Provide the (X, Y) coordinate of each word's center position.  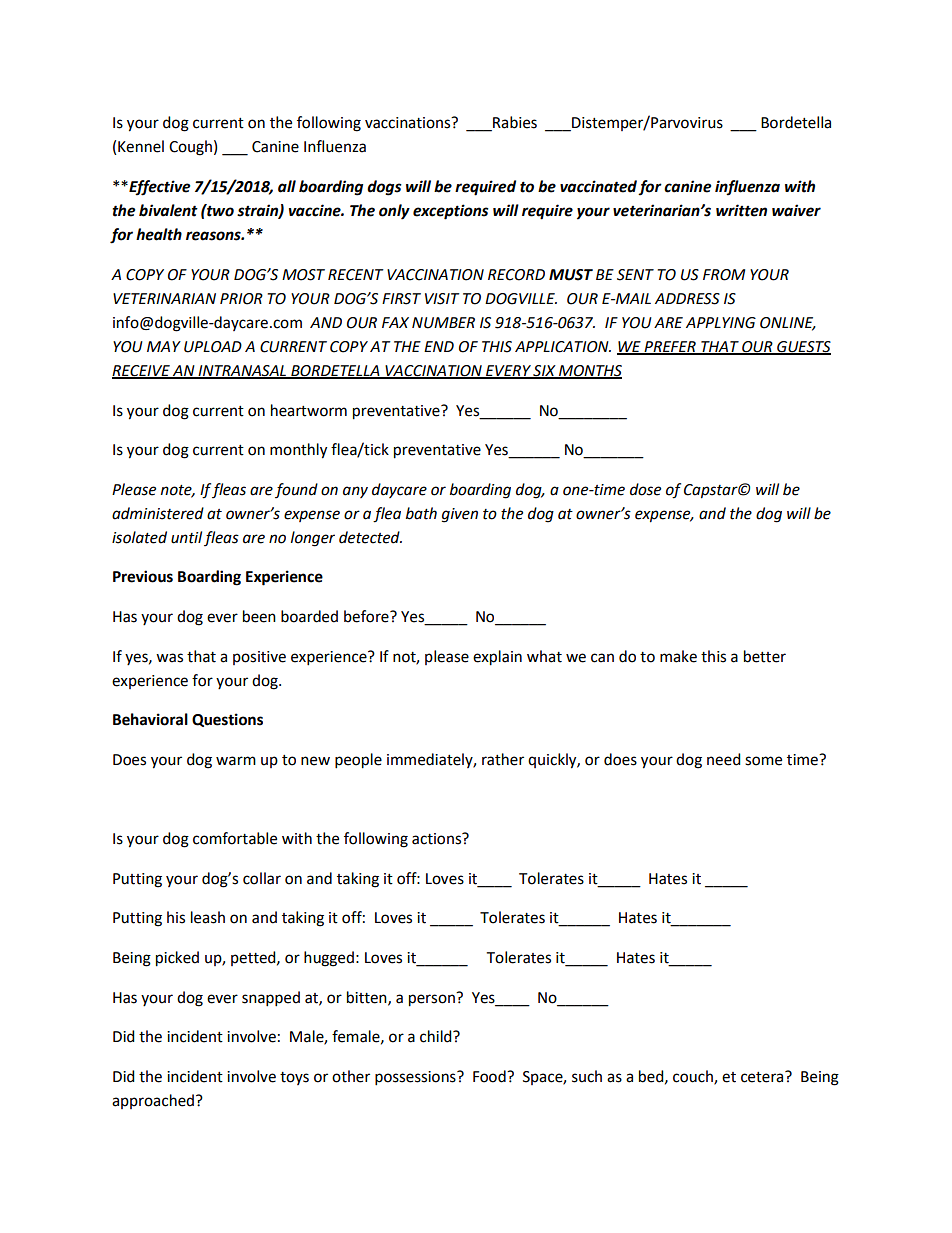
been (259, 616)
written (741, 210)
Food (490, 1076)
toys (294, 1078)
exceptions (451, 212)
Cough (190, 148)
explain (497, 658)
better (765, 656)
